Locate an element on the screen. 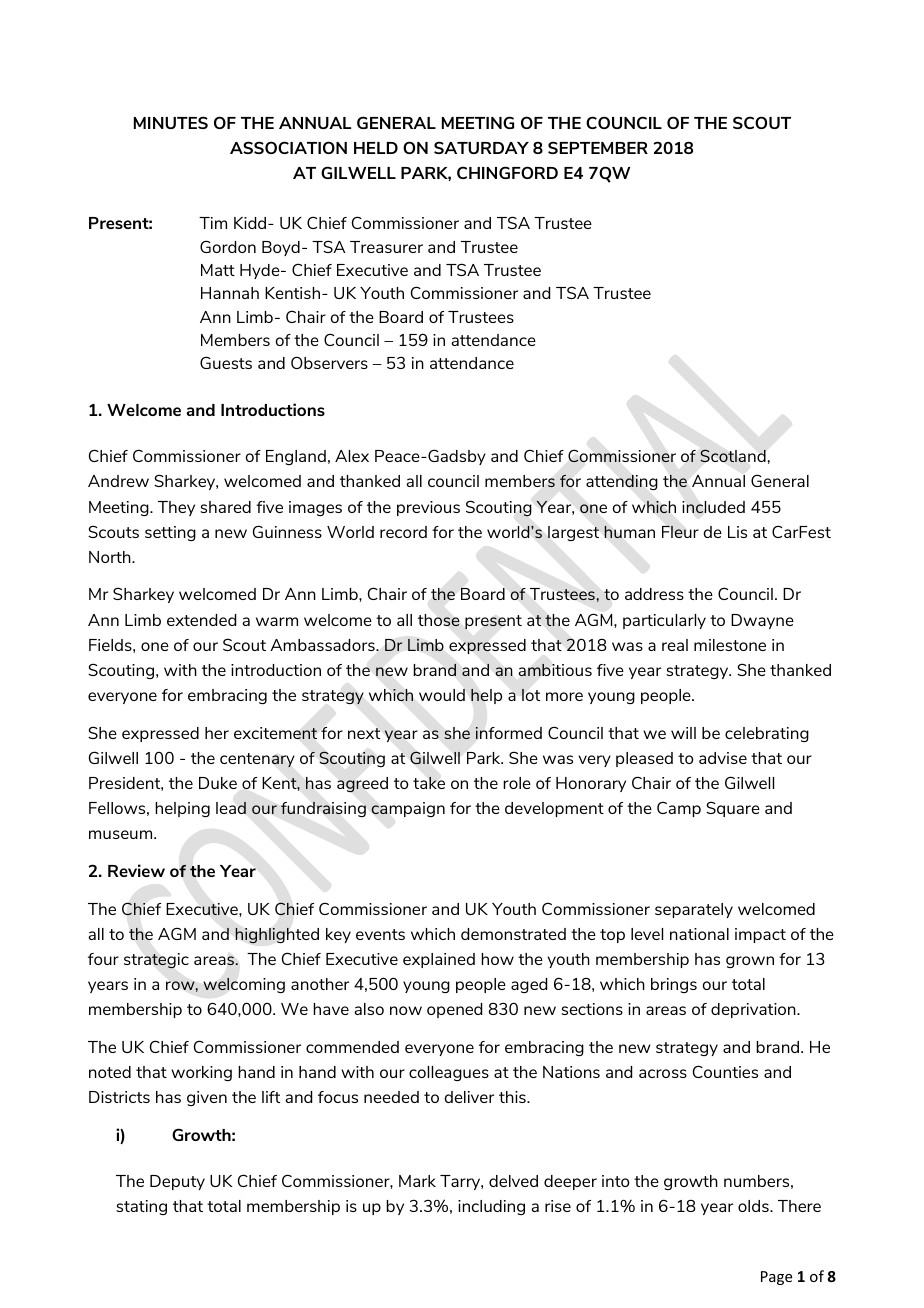 This screenshot has height=1308, width=924. would is located at coordinates (442, 695).
